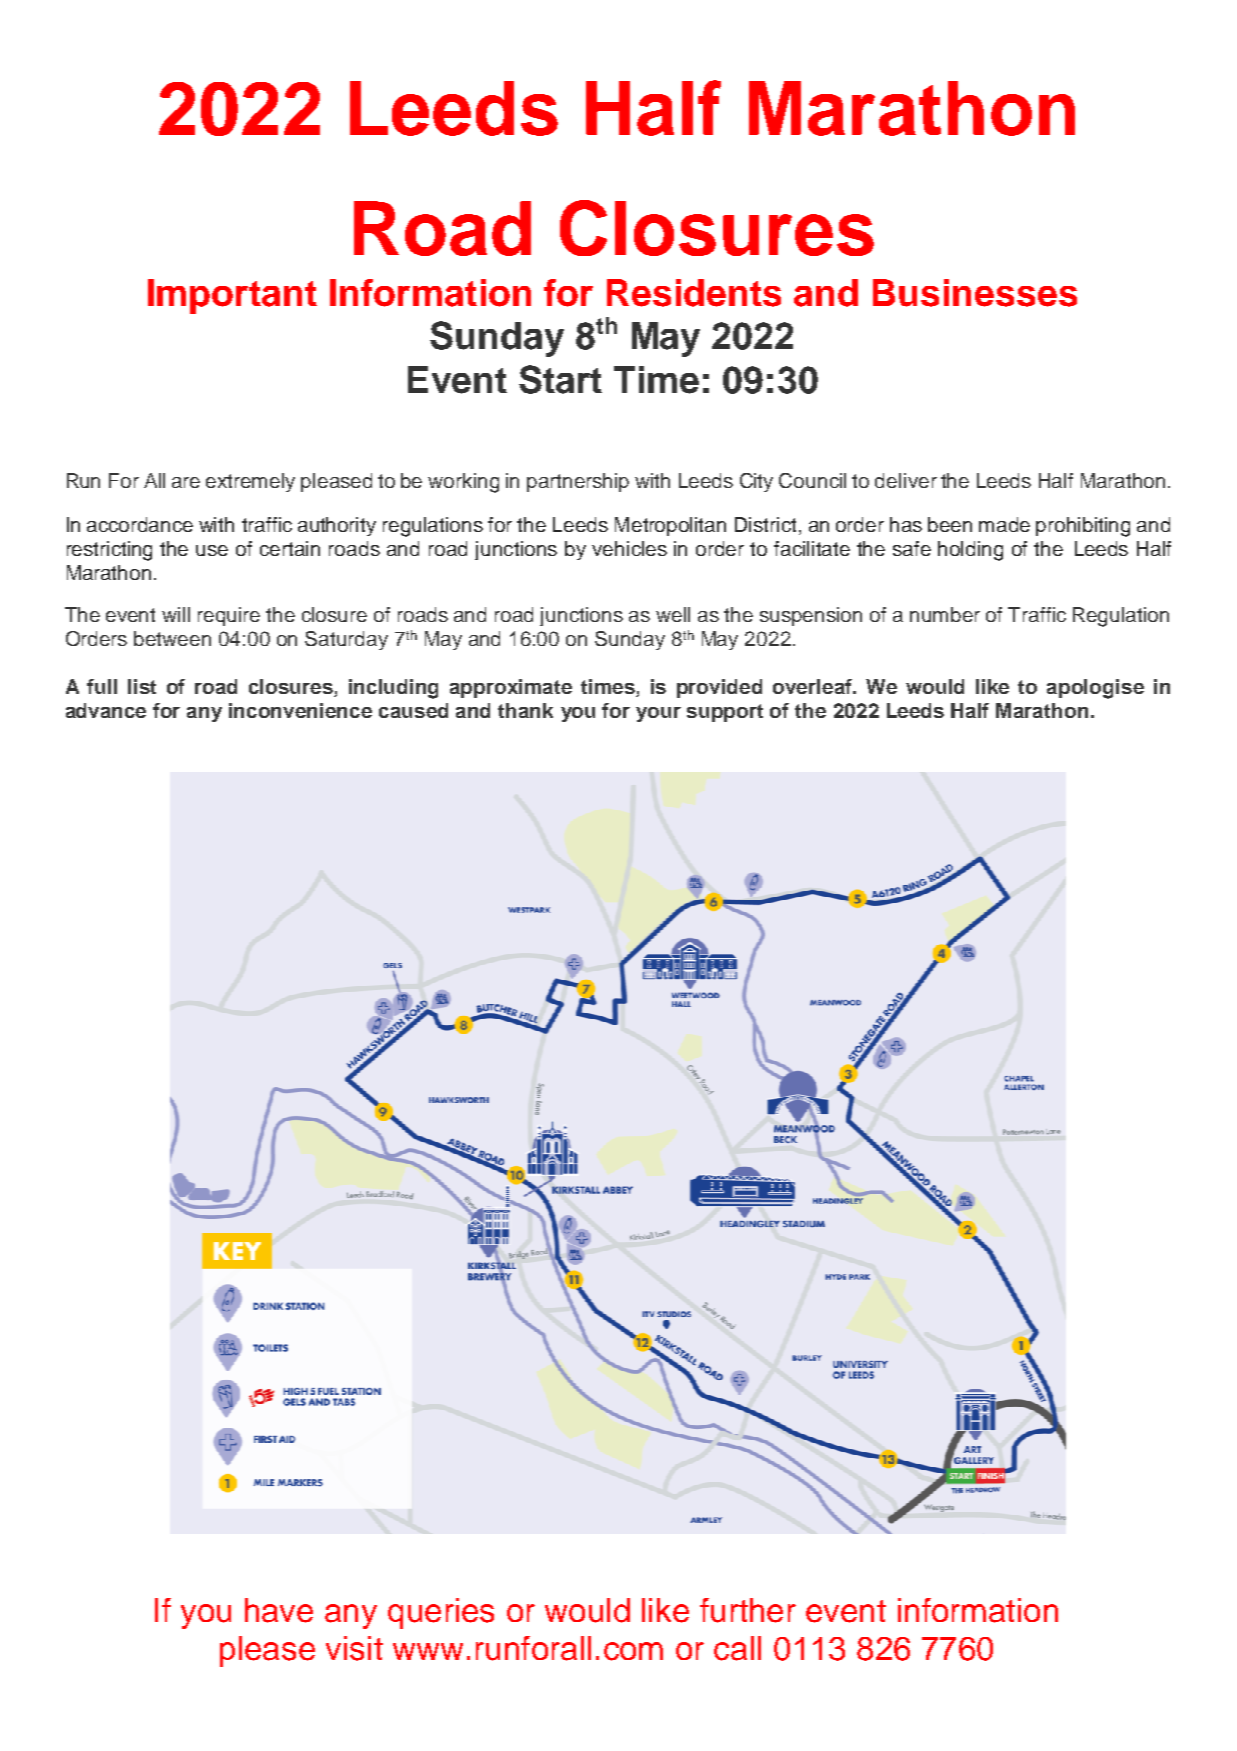  Describe the element at coordinates (300, 710) in the image. I see `inconvenience` at that location.
